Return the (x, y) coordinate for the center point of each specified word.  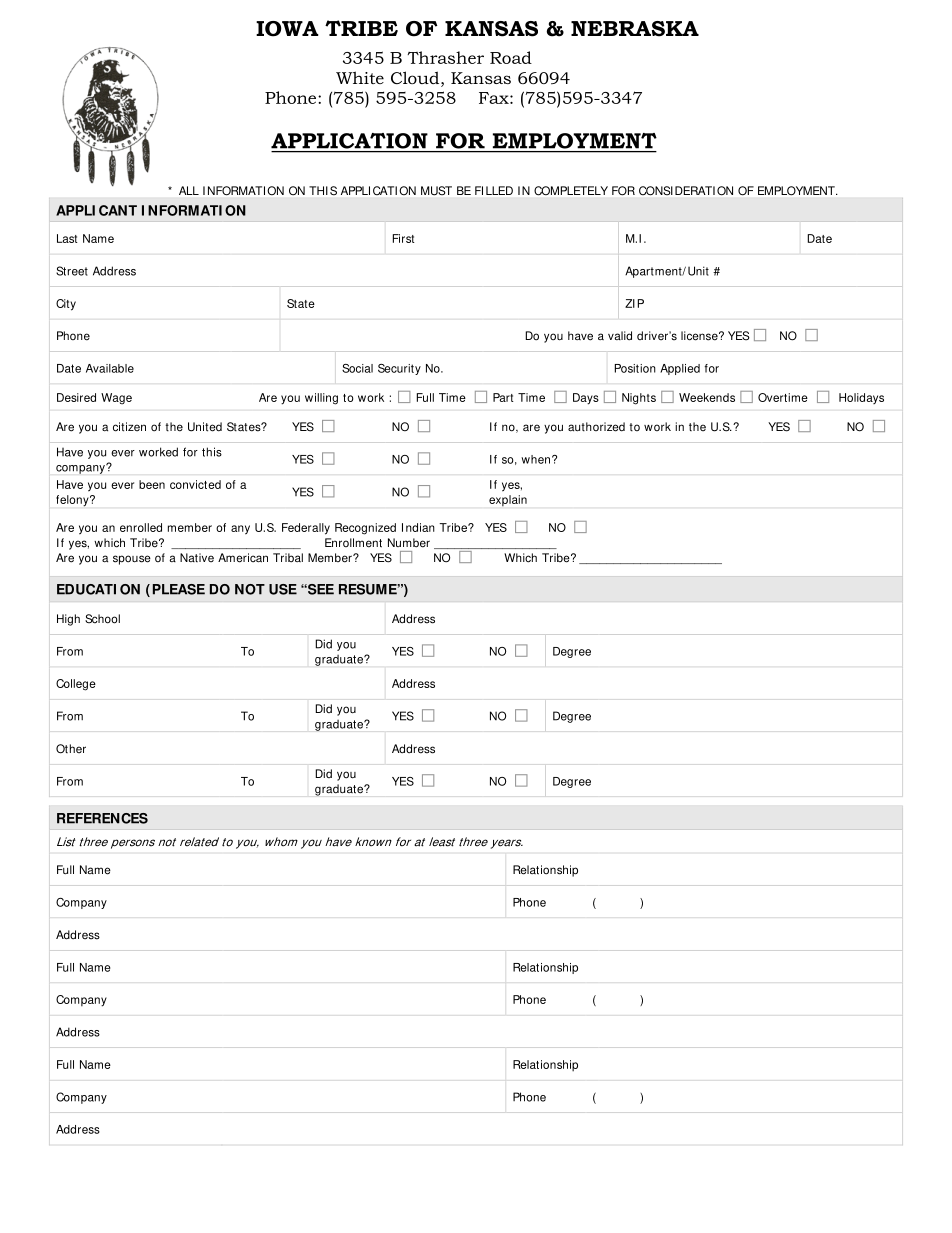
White (360, 77)
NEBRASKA (635, 29)
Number (409, 543)
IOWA (287, 29)
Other (71, 749)
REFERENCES (102, 818)
